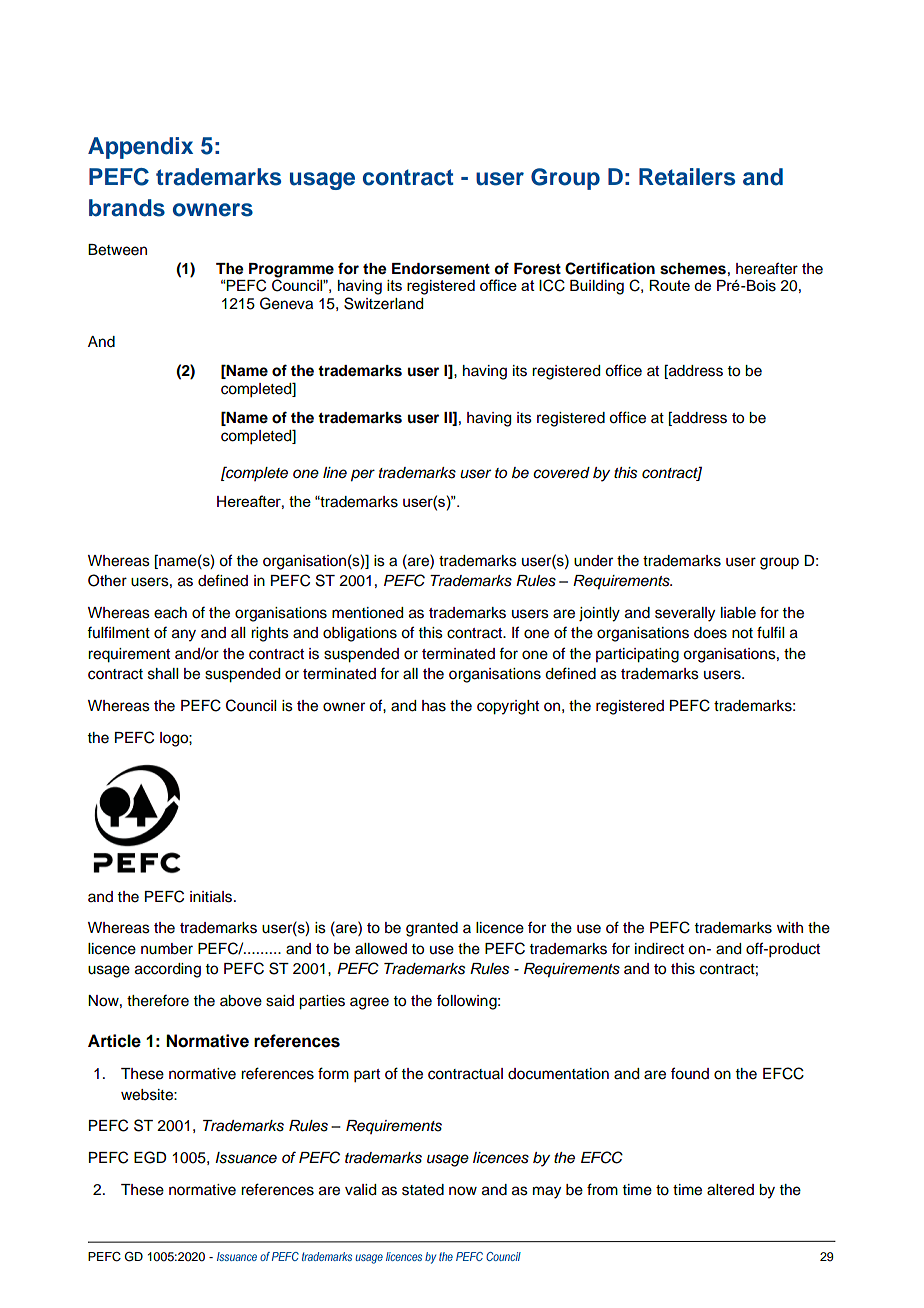 This screenshot has width=924, height=1308. I want to click on EGD, so click(150, 1157).
